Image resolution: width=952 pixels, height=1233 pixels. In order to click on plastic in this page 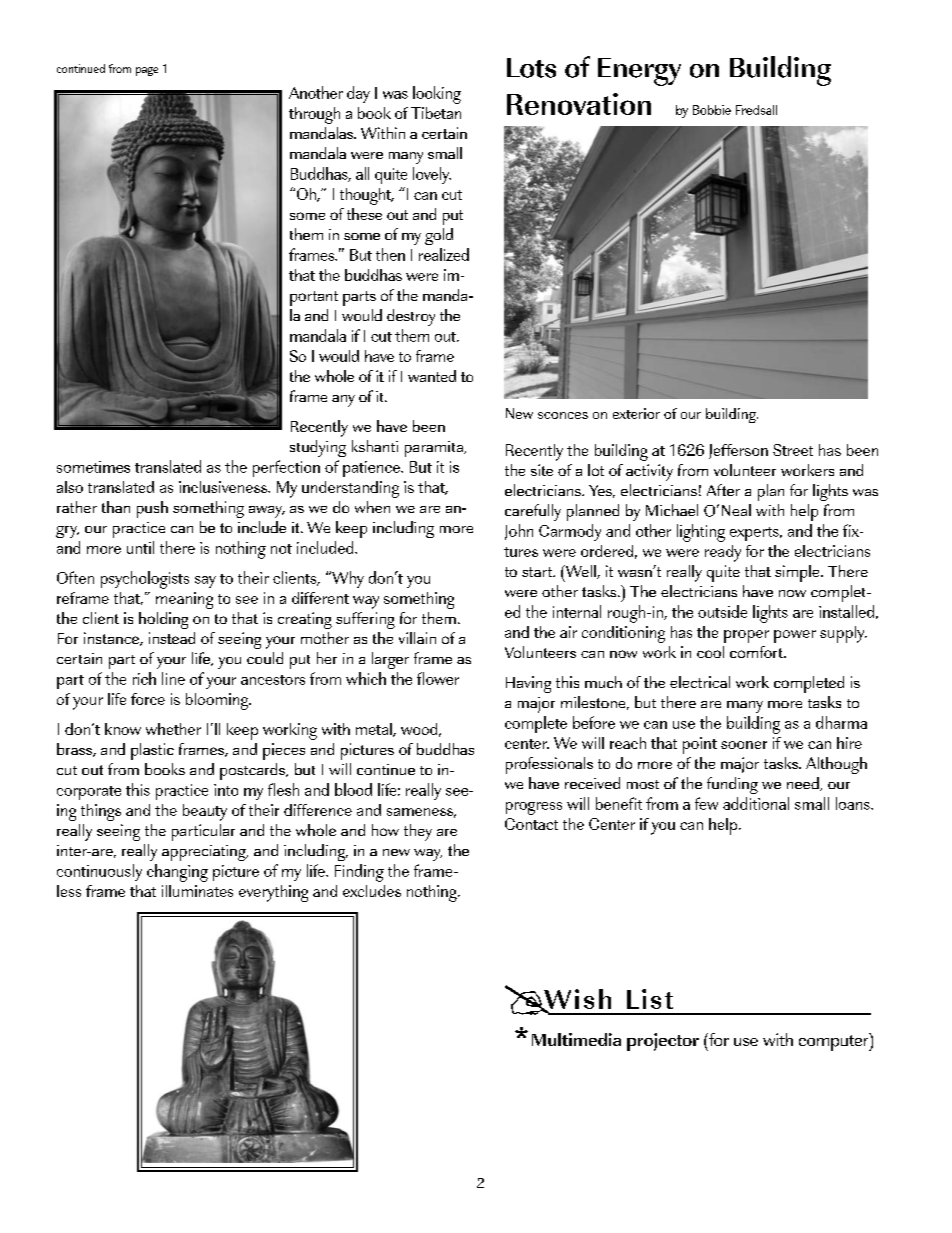, I will do `click(152, 751)`.
